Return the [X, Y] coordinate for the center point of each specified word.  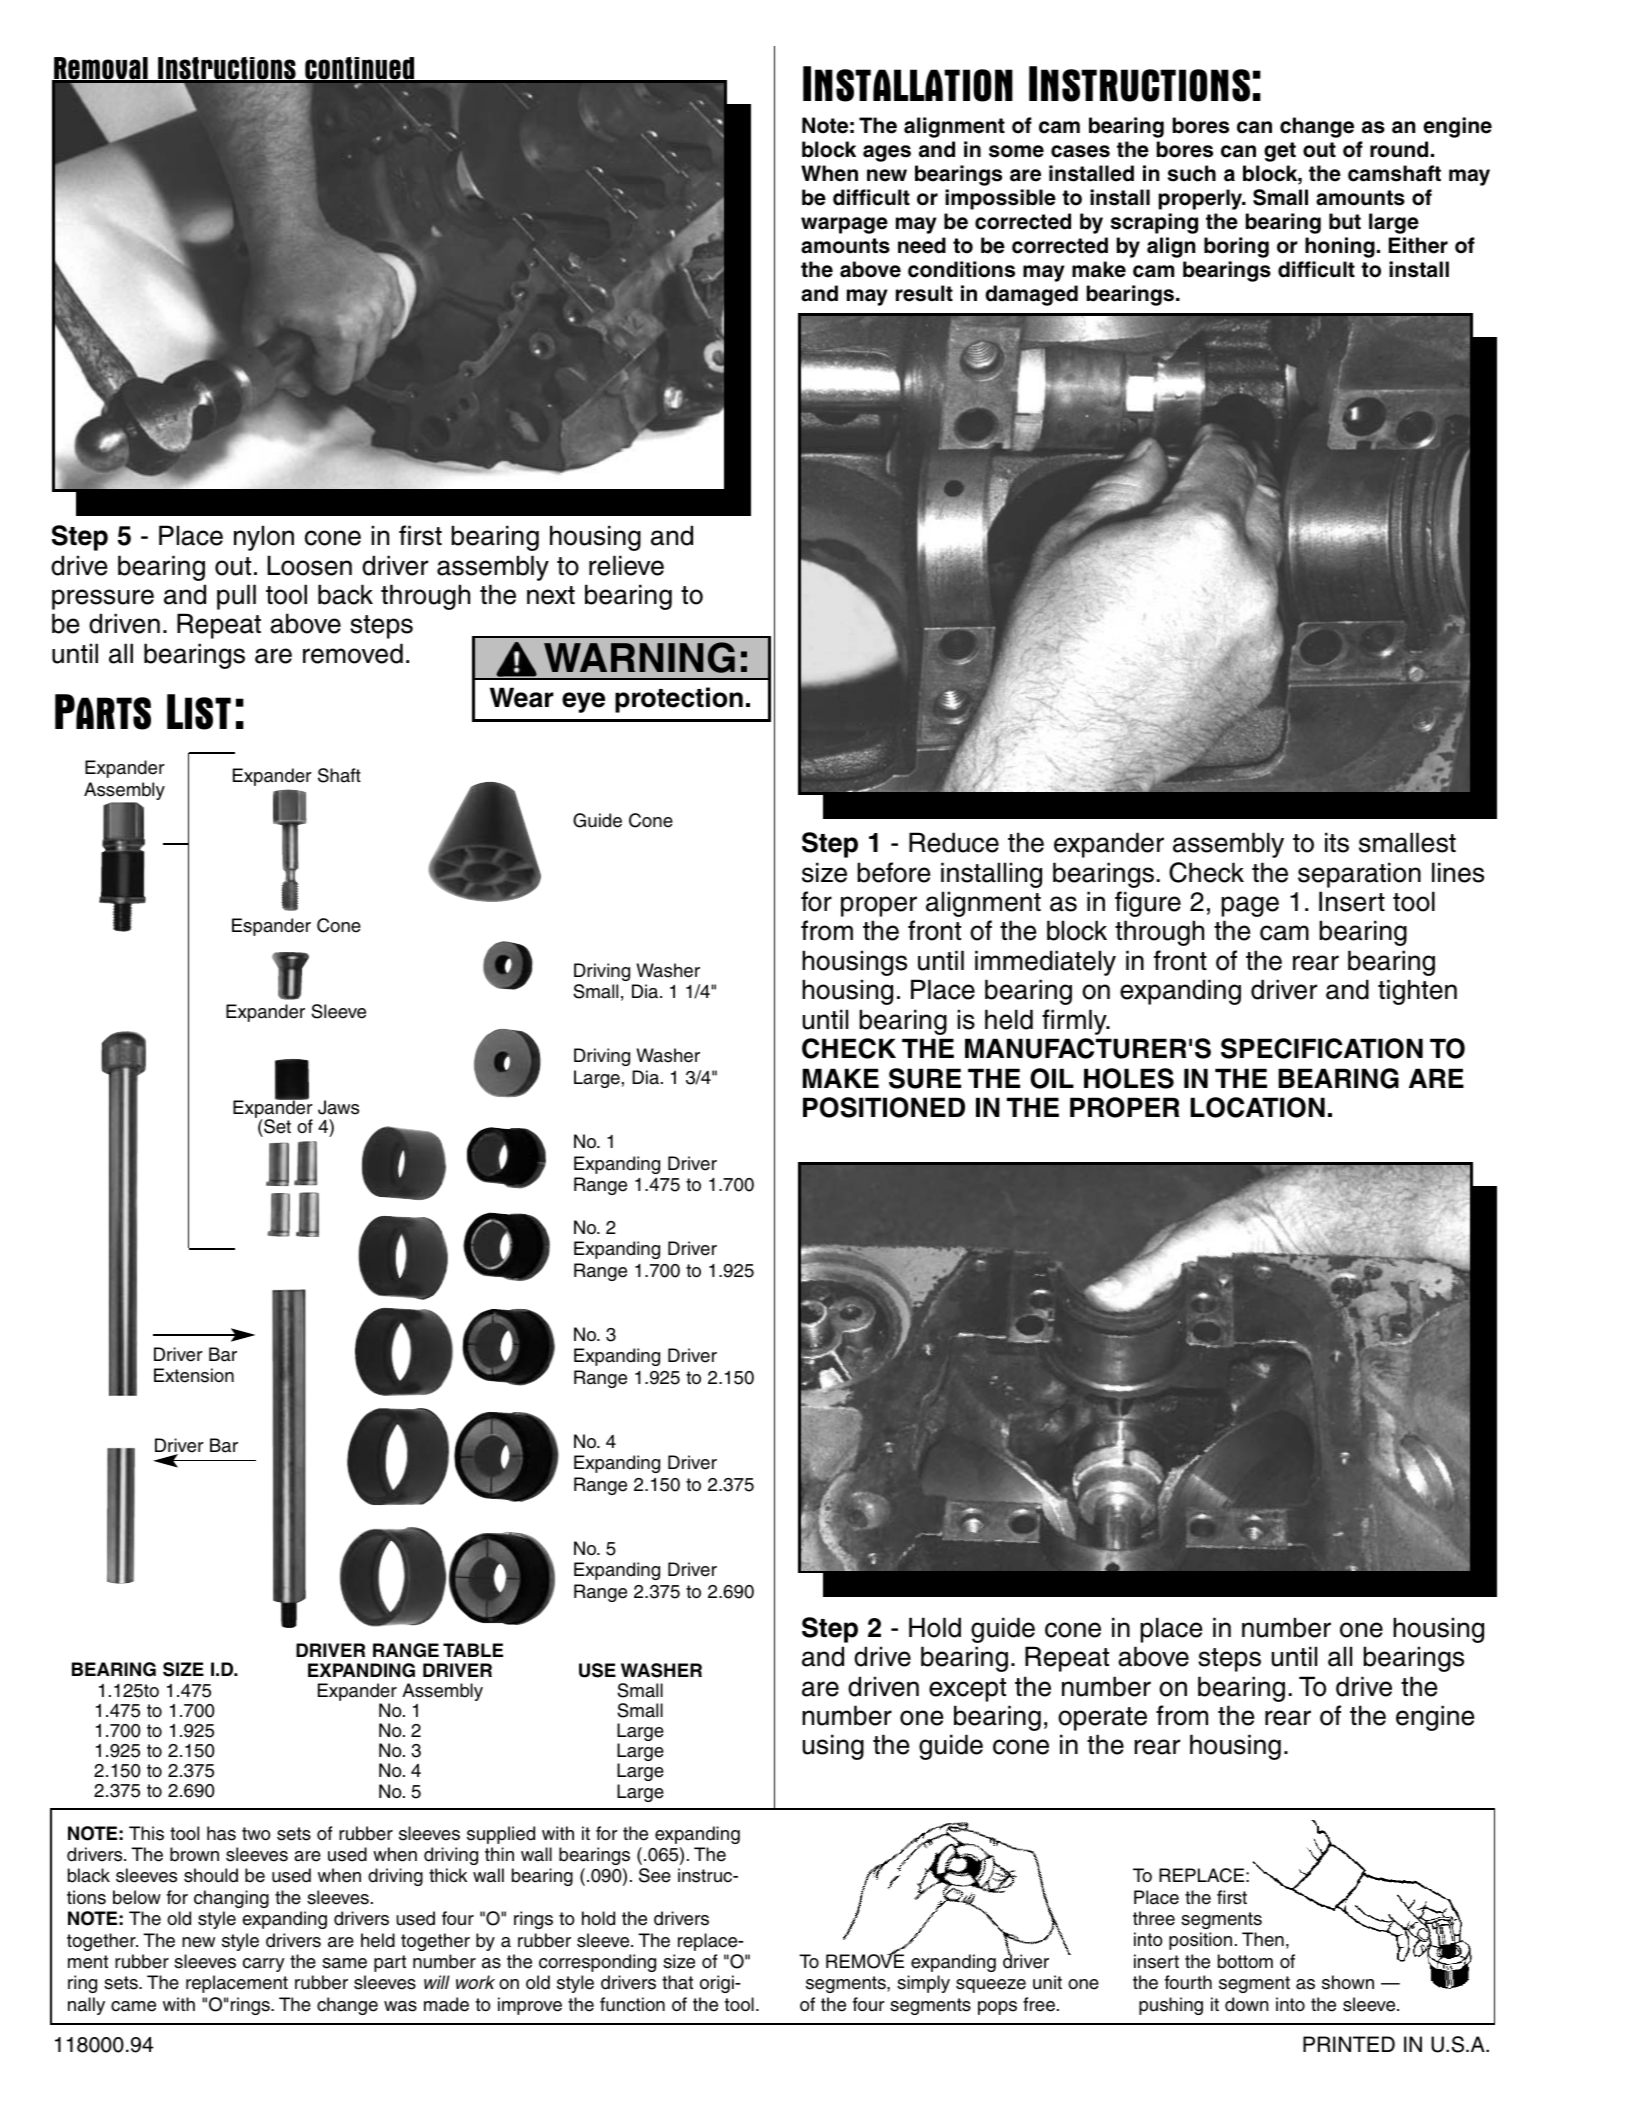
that [677, 1982]
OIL [1052, 1078]
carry [264, 1965]
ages [887, 153]
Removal [101, 70]
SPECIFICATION [1322, 1048]
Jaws [338, 1107]
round [1399, 149]
